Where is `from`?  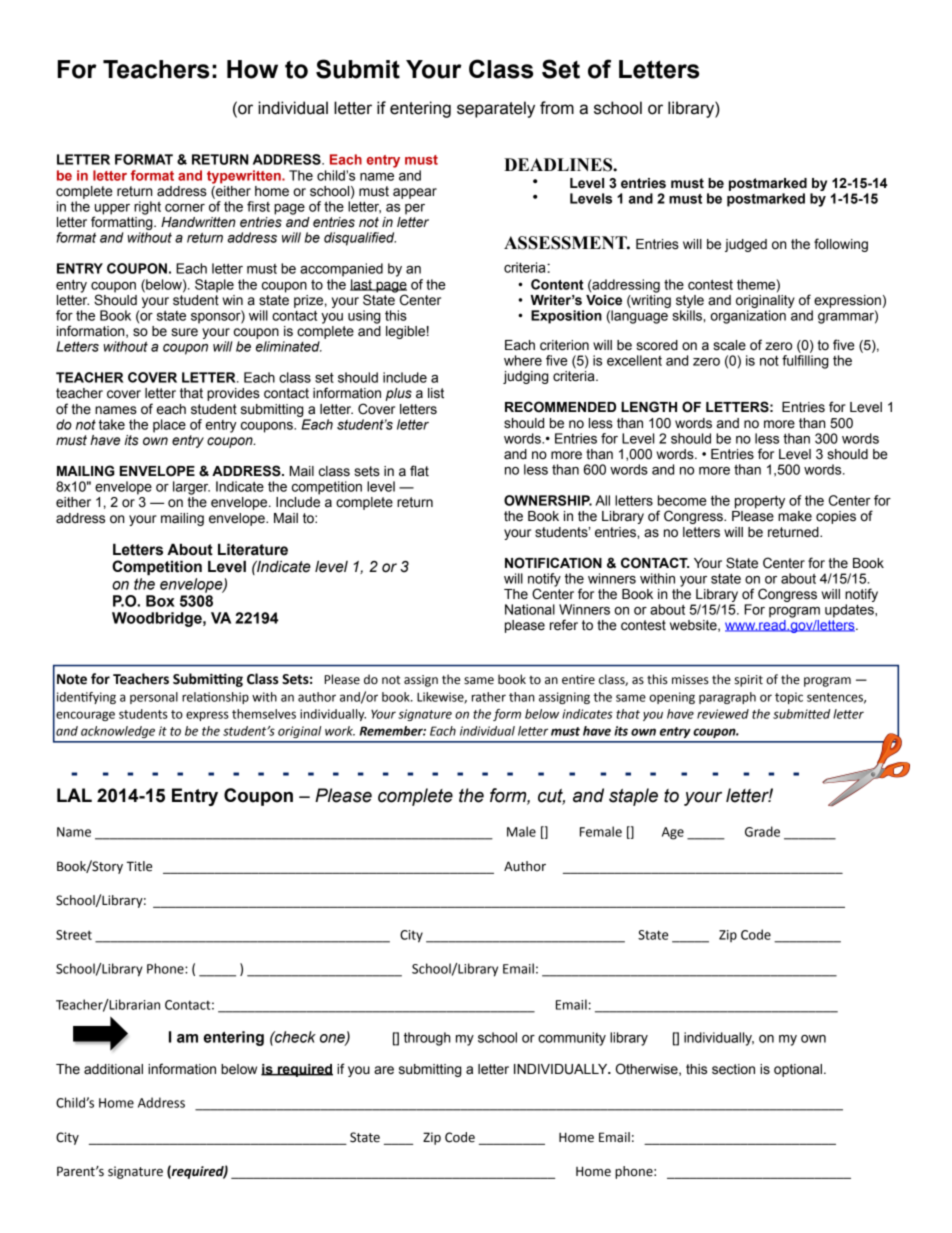 from is located at coordinates (557, 108).
